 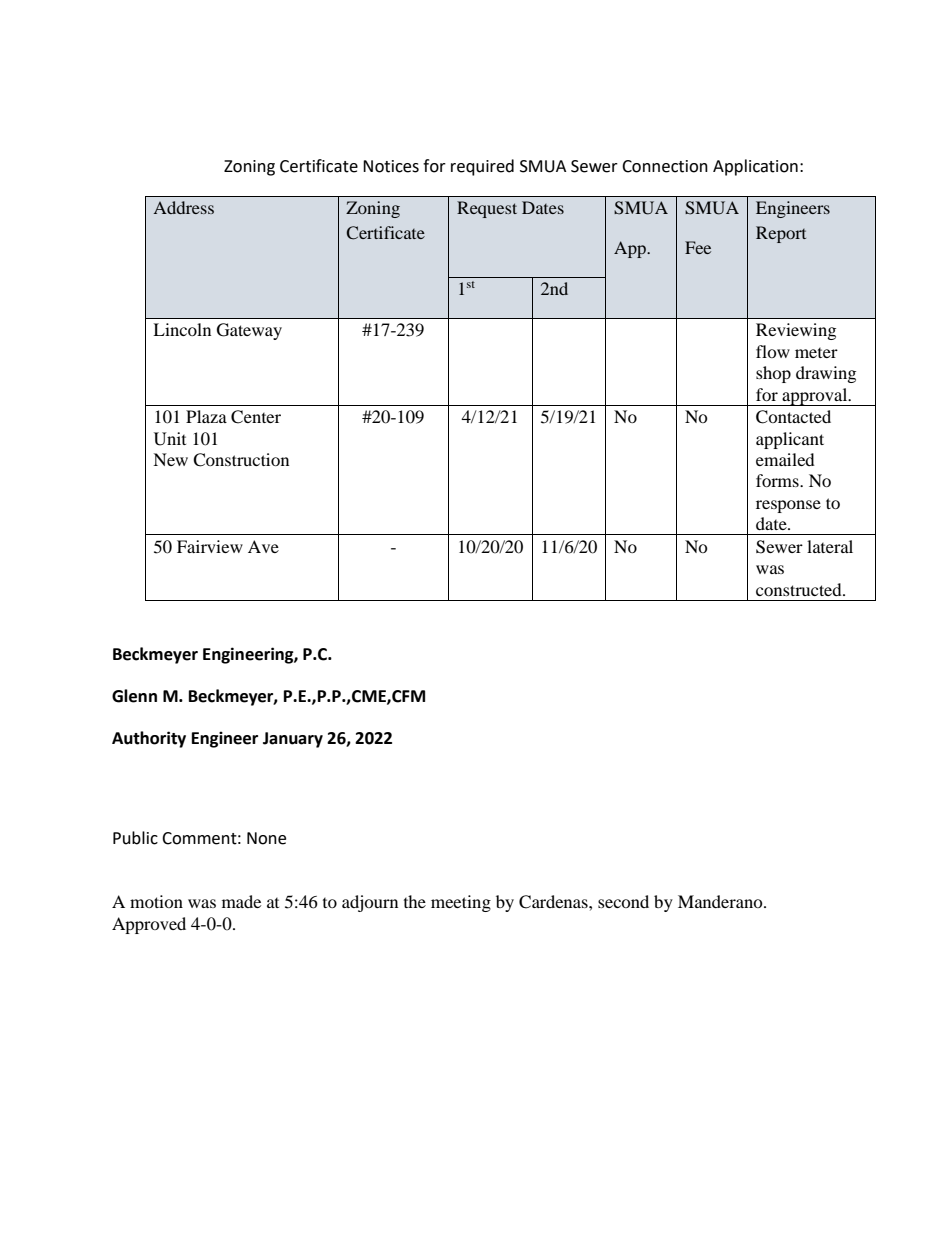 I want to click on second, so click(x=623, y=901).
